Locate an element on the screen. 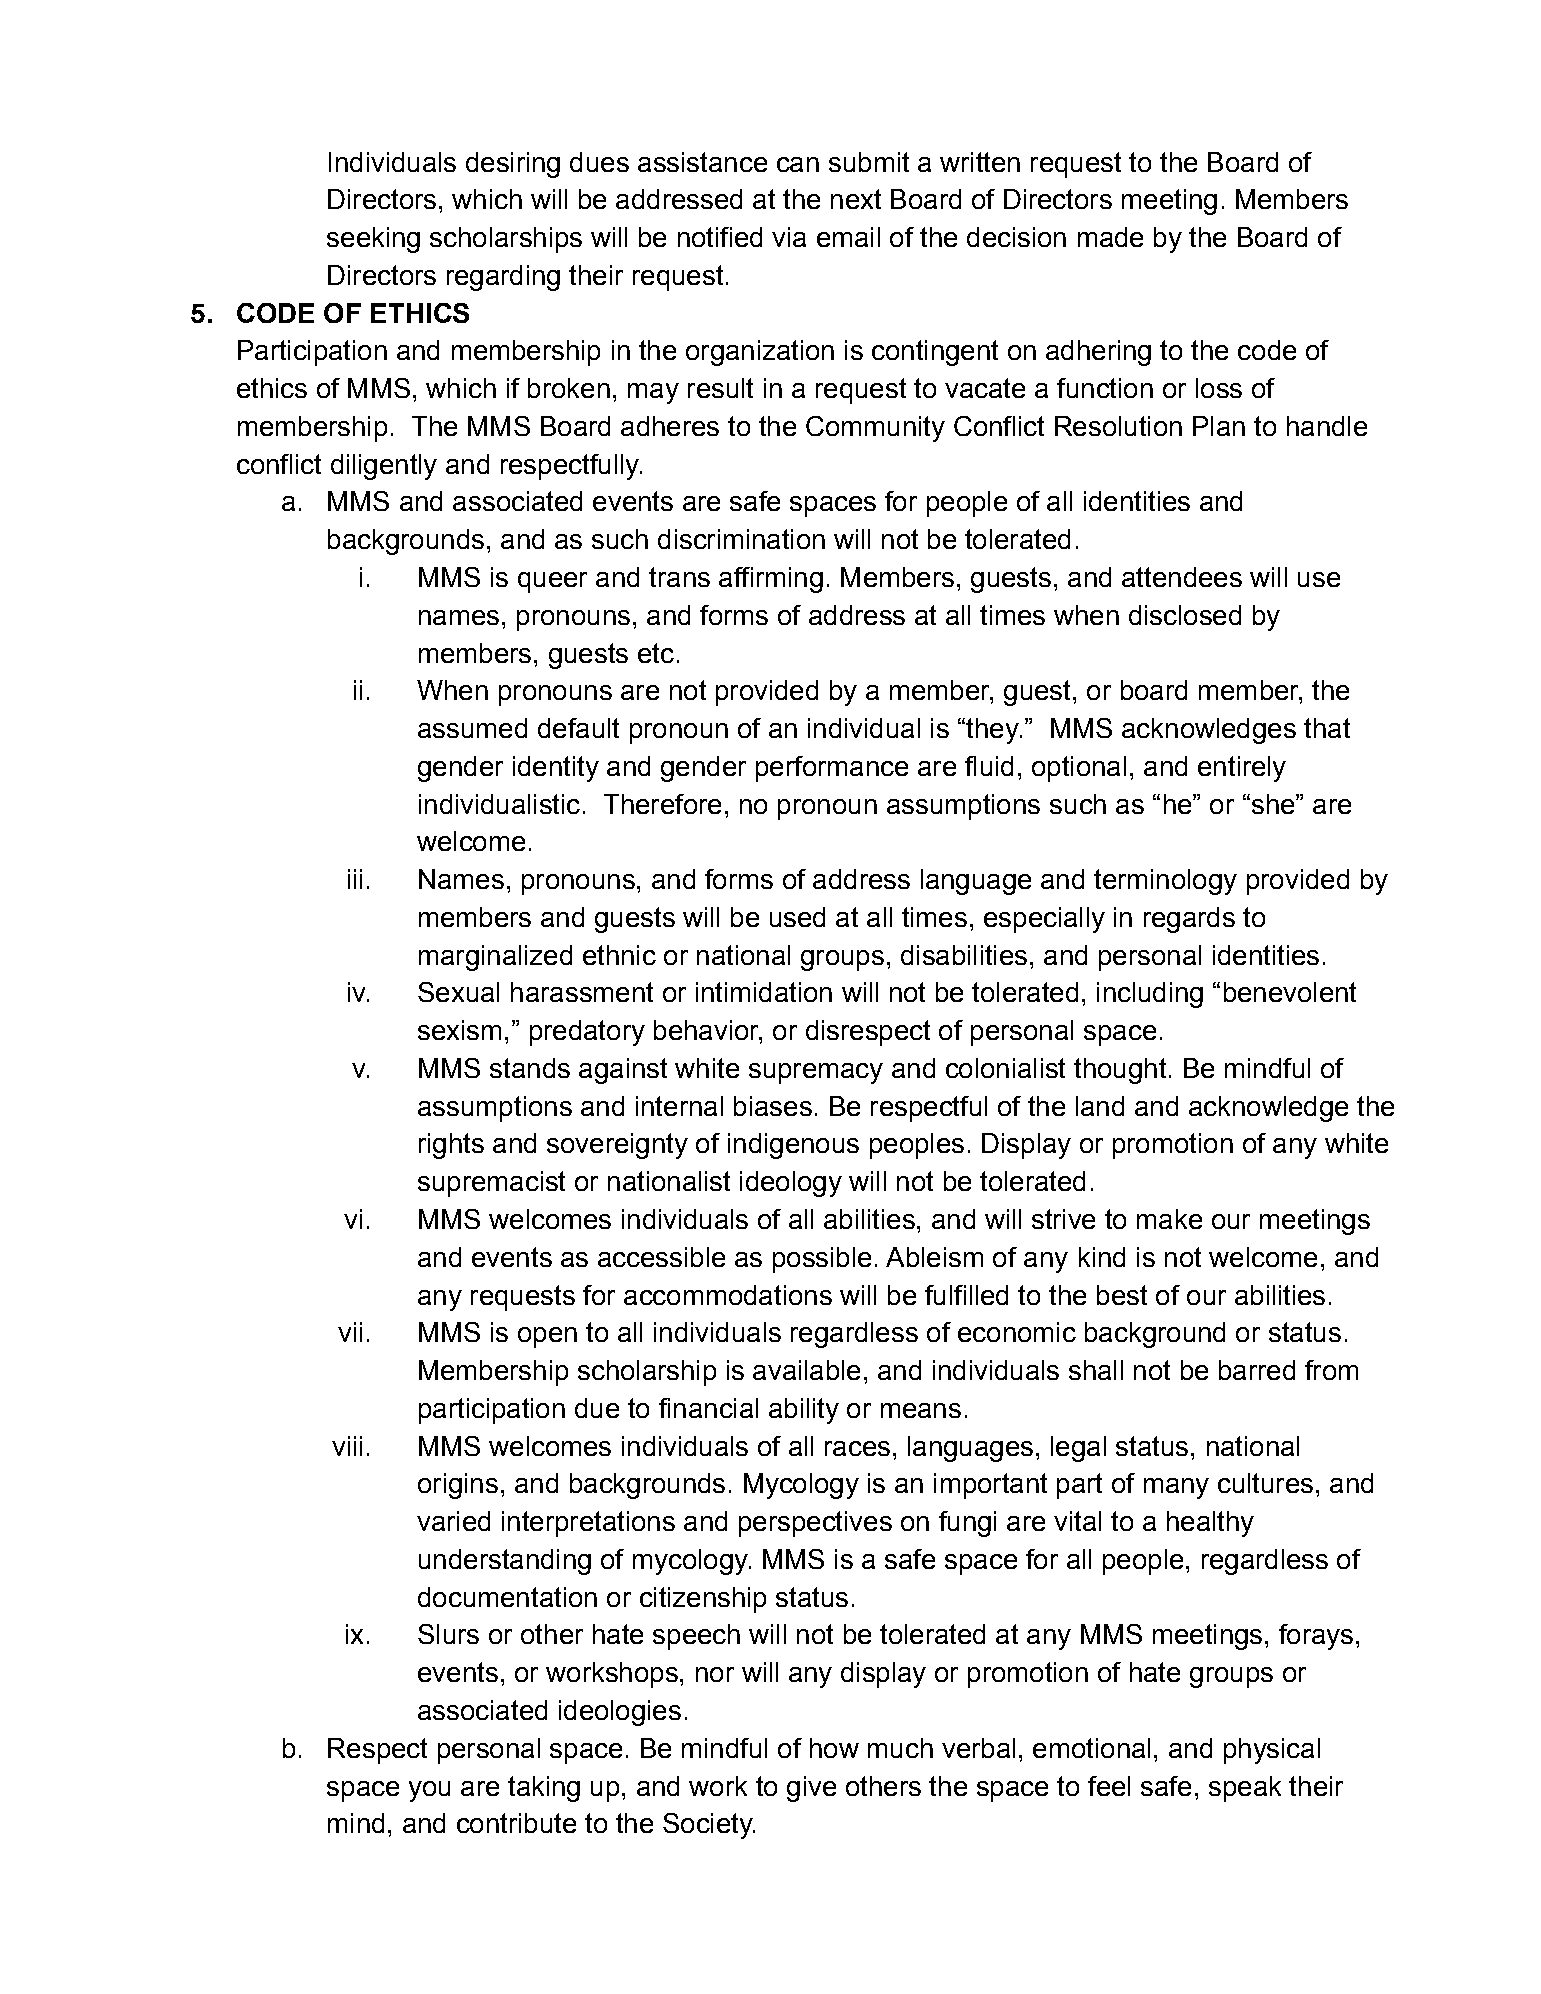 This screenshot has width=1541, height=1994. you is located at coordinates (429, 1791).
